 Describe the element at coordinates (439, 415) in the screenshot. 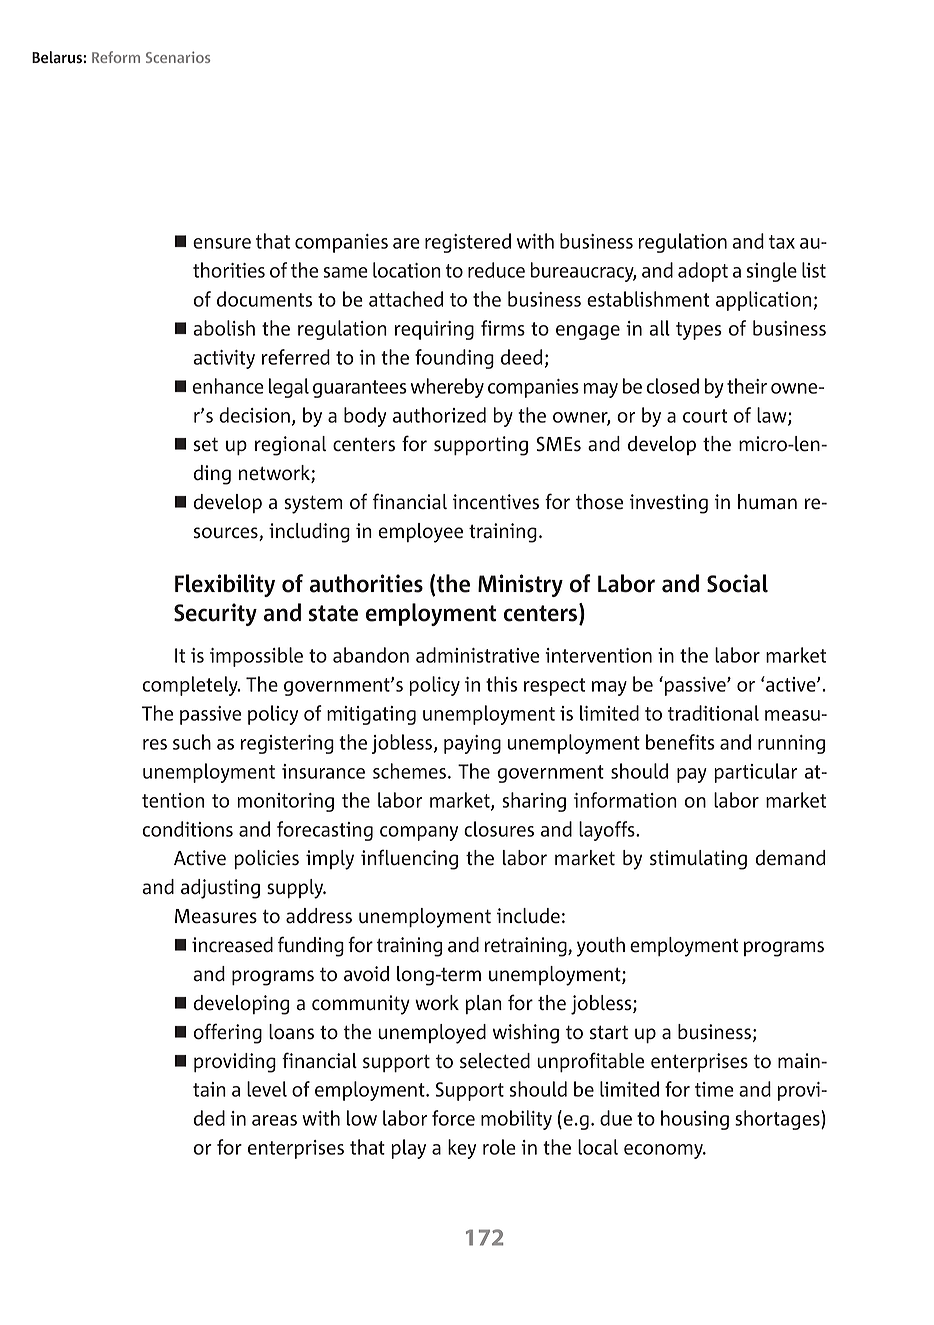

I see `authorized` at that location.
